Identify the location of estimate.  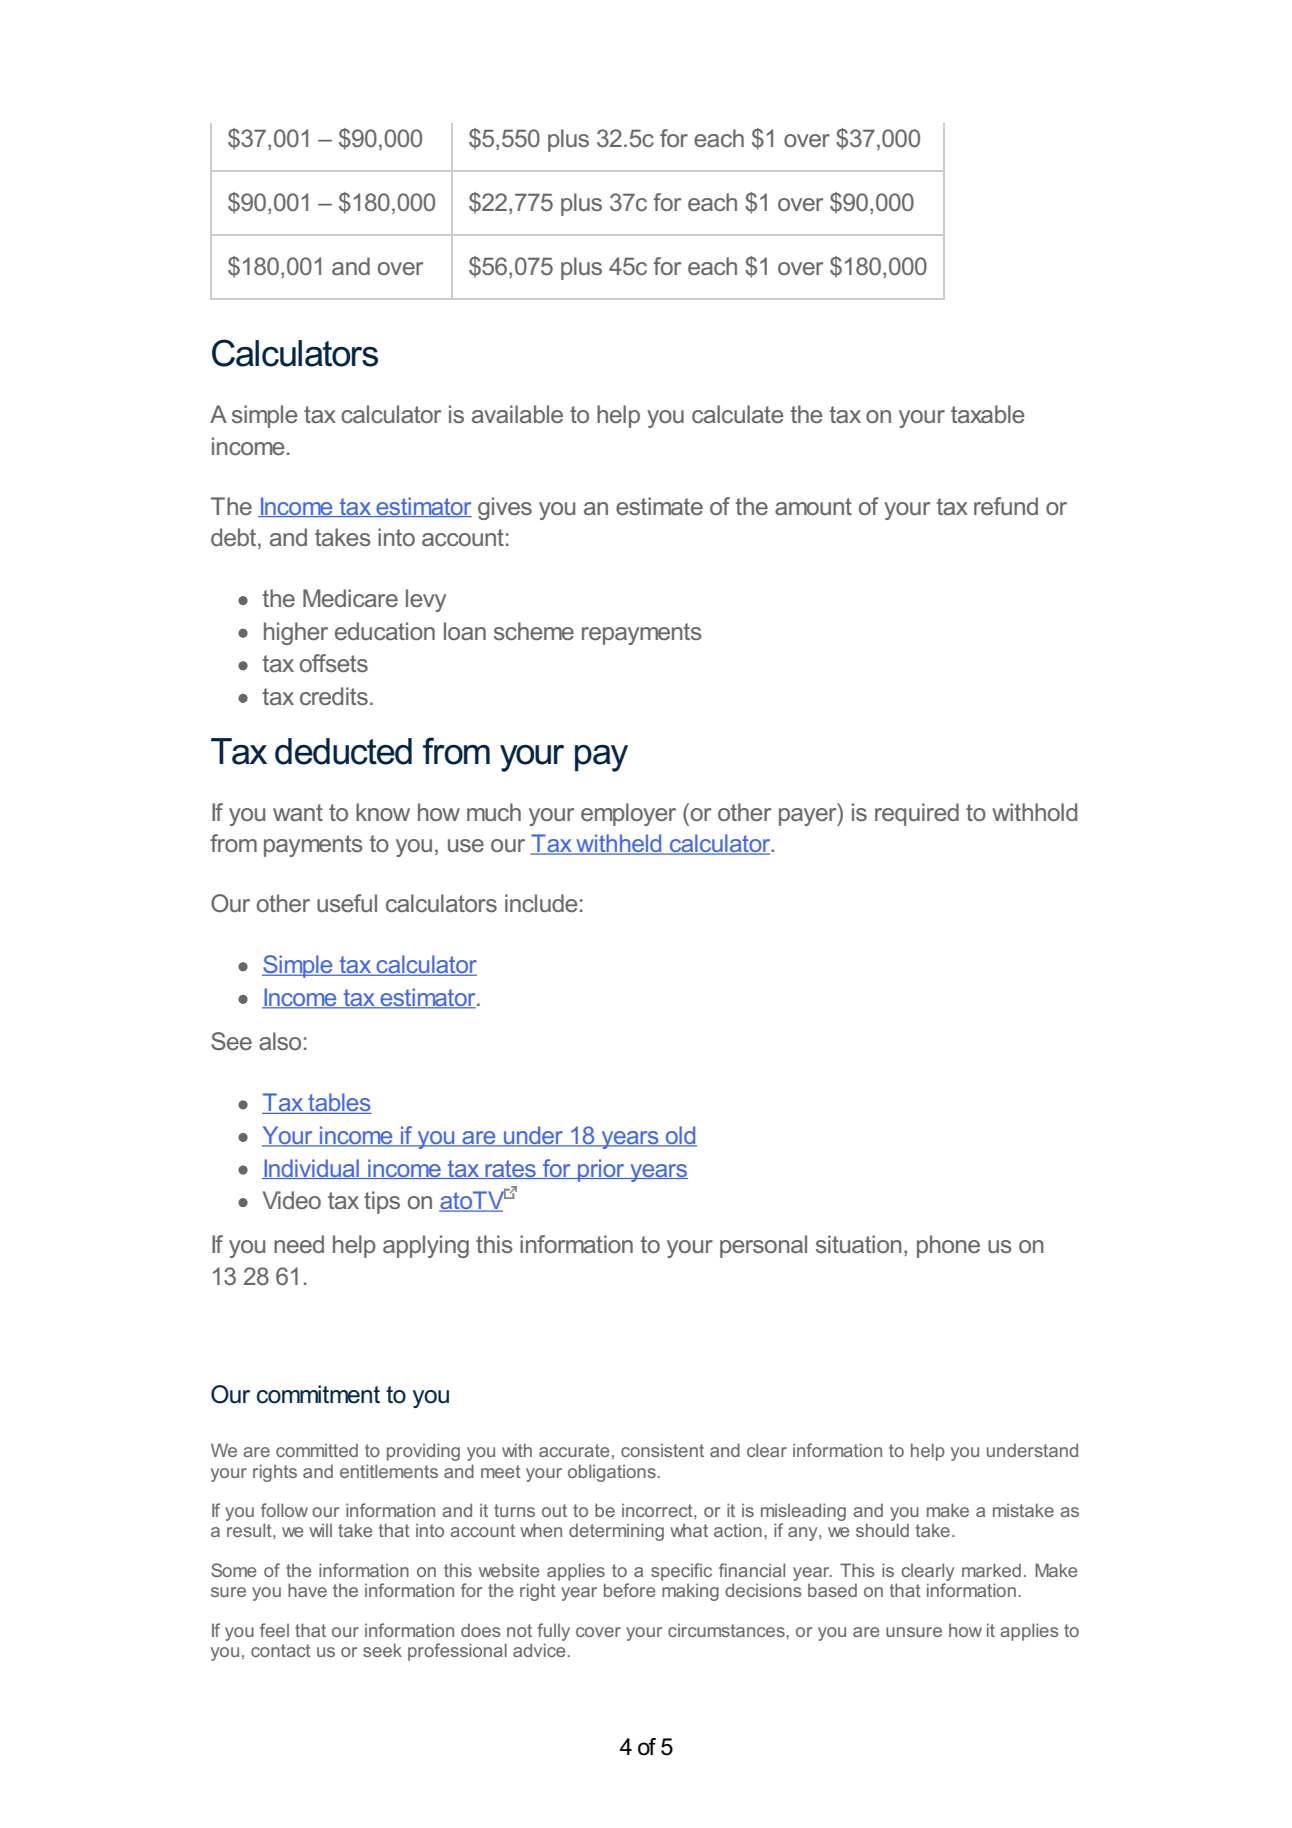
(659, 506).
